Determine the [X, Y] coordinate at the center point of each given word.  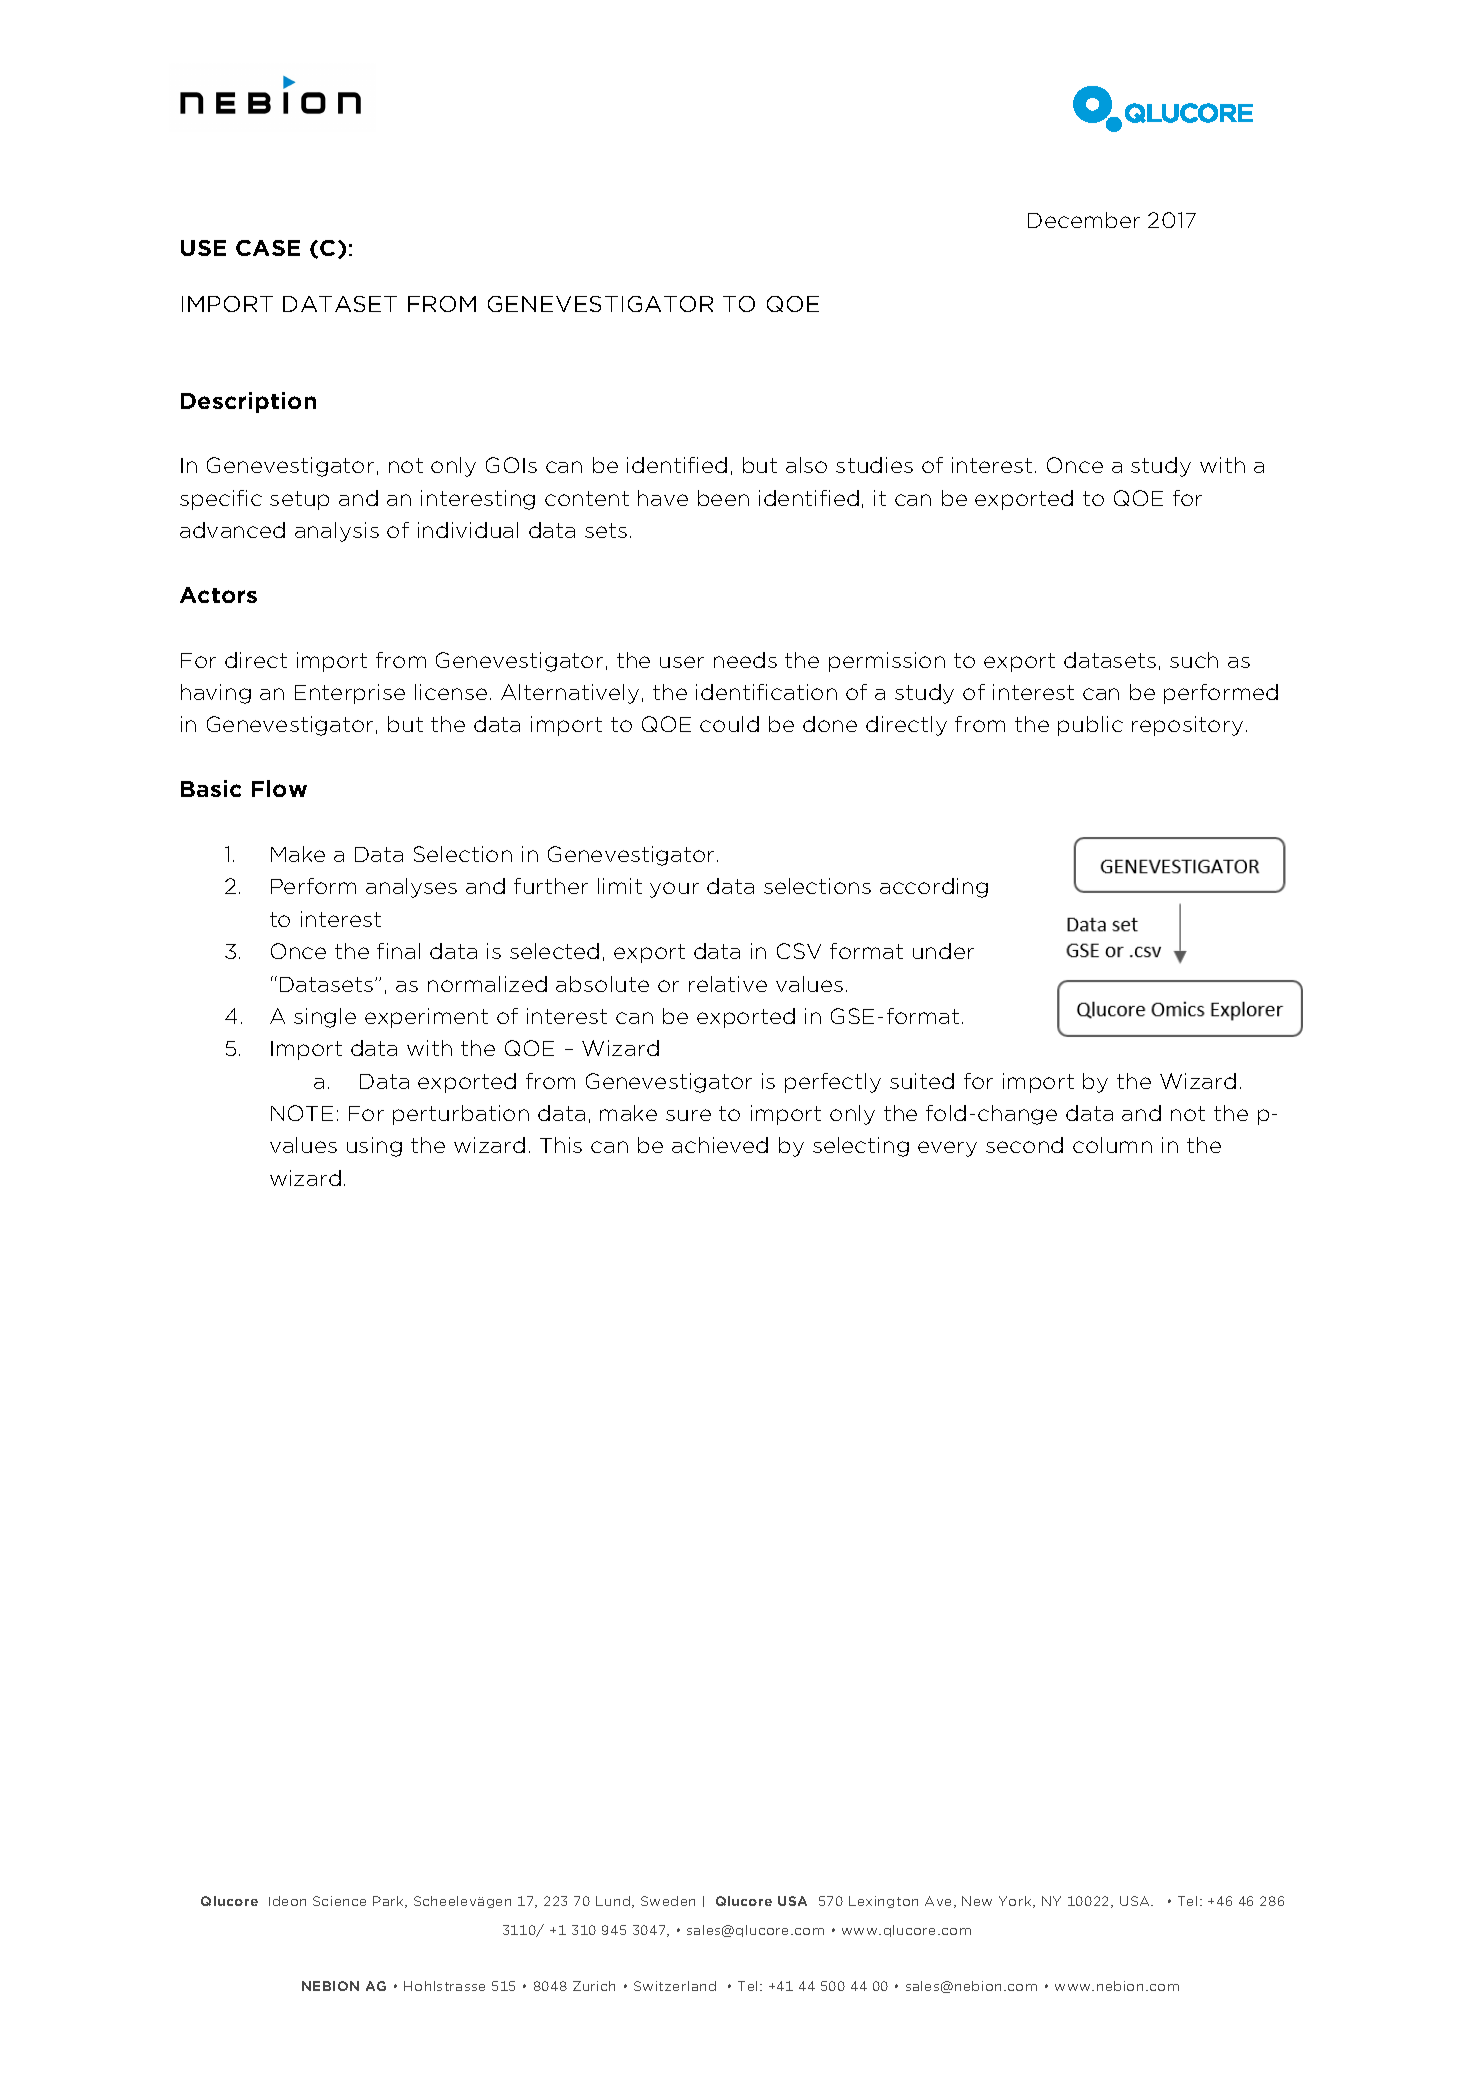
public [1090, 726]
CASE [268, 248]
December [1084, 220]
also [806, 465]
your [674, 890]
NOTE [302, 1113]
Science [339, 1901]
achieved [720, 1145]
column [1112, 1145]
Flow [279, 788]
